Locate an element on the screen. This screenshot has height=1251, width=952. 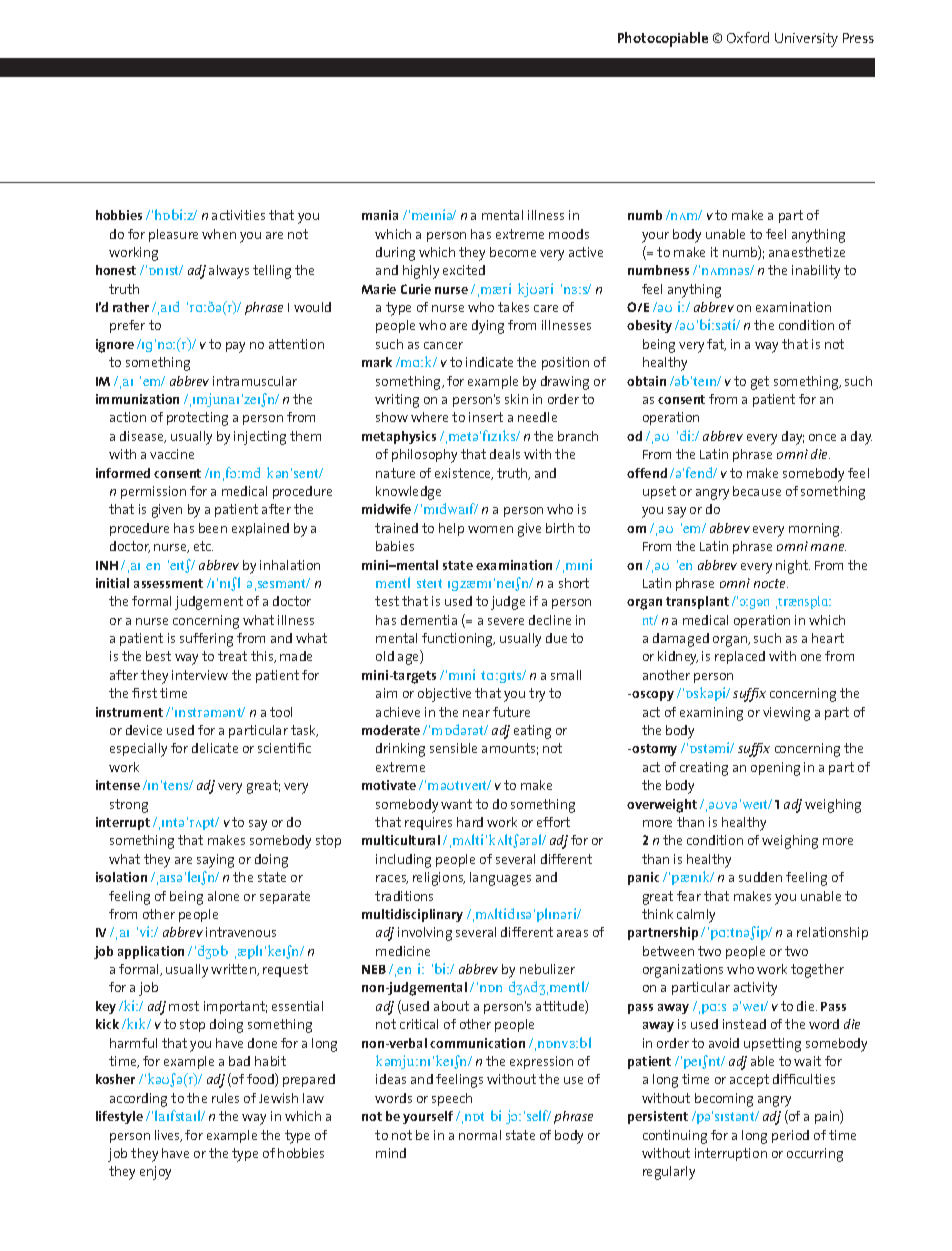
Oxford is located at coordinates (748, 37).
